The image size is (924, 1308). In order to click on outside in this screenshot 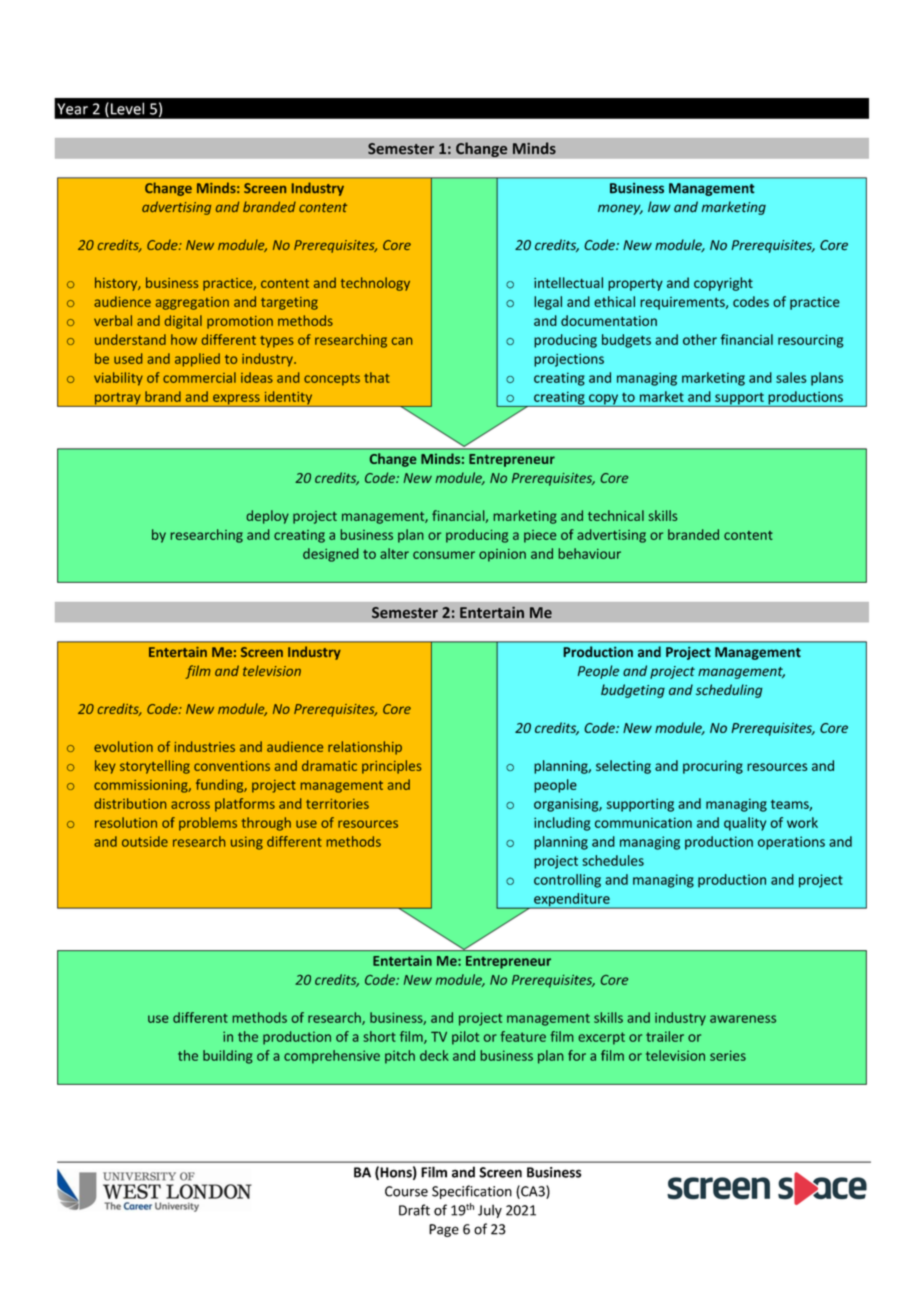, I will do `click(145, 841)`.
